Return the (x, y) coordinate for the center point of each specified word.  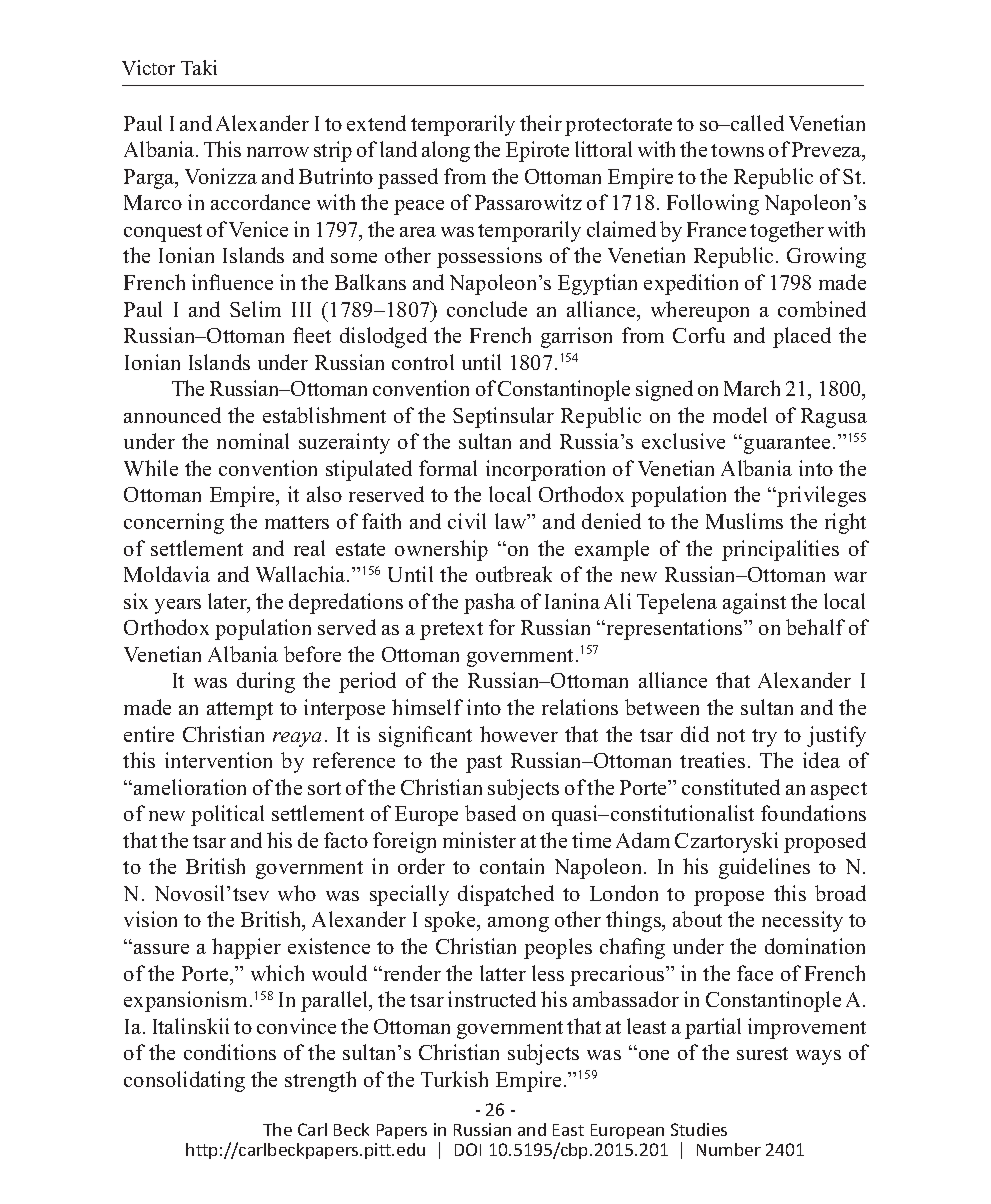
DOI (468, 1149)
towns (737, 150)
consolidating (184, 1081)
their (541, 123)
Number (729, 1149)
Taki (199, 67)
